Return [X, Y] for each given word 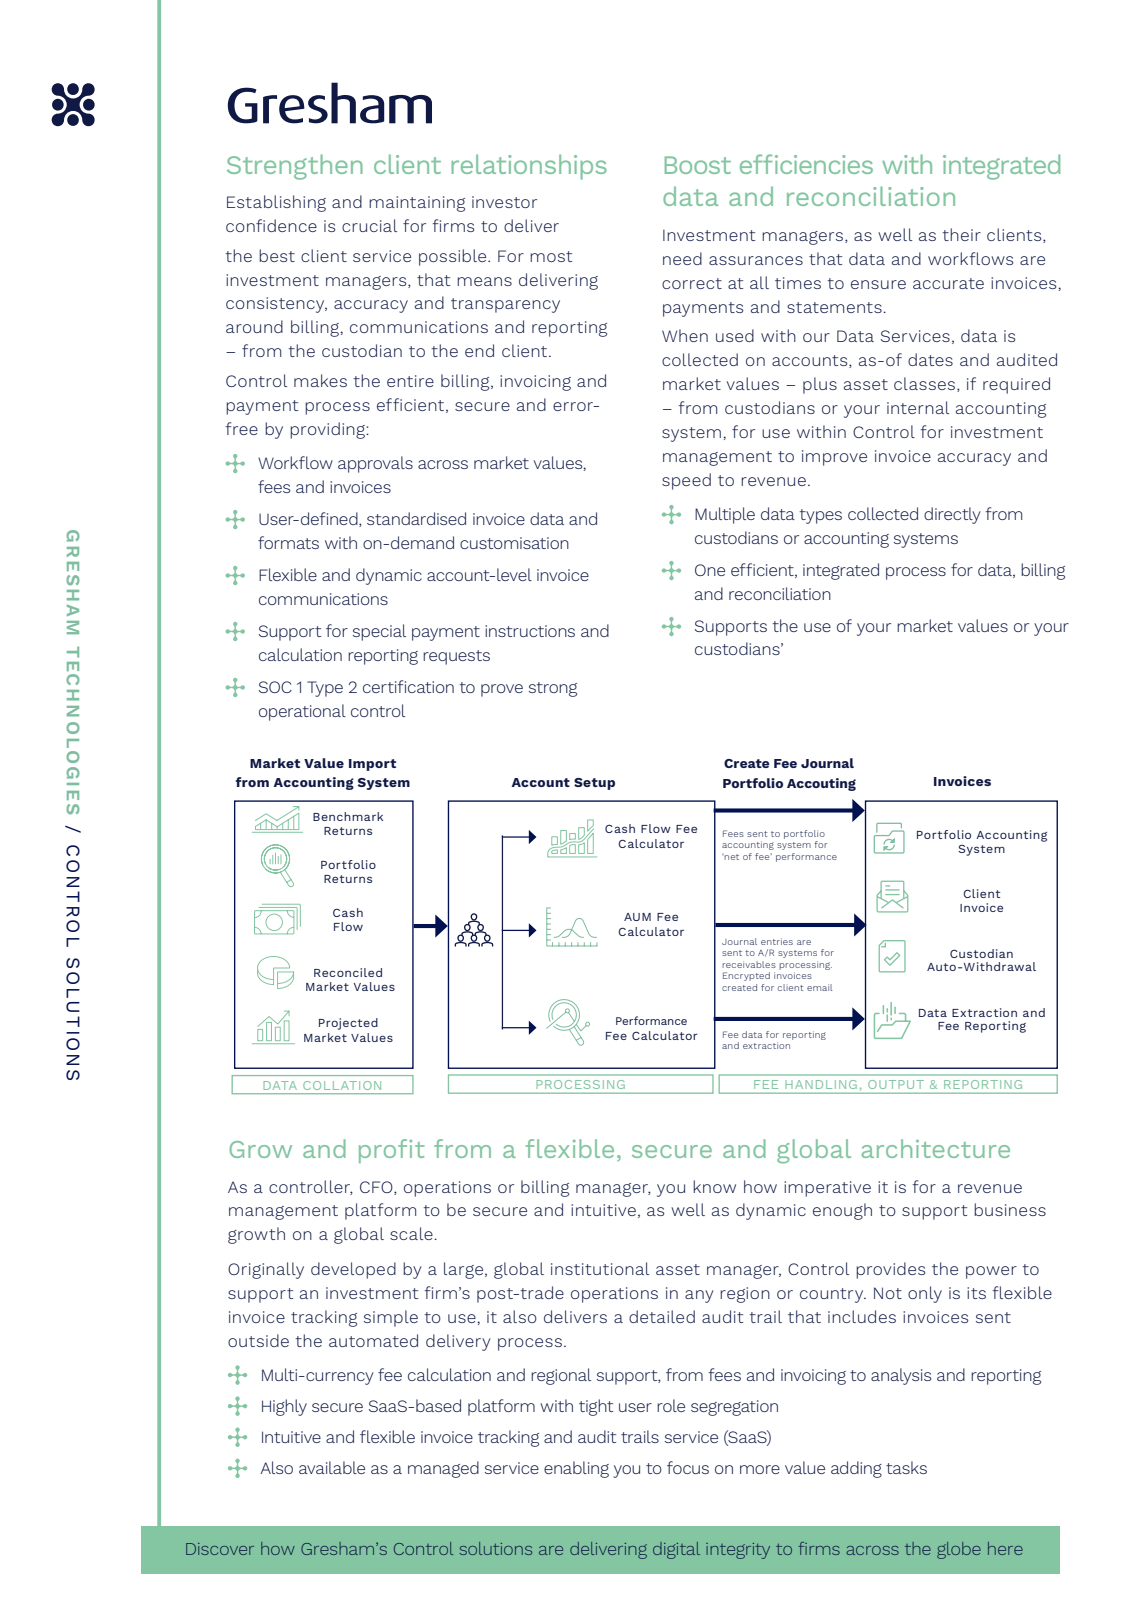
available [332, 1467]
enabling [576, 1469]
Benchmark [348, 816]
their [961, 234]
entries [777, 941]
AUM [637, 917]
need [682, 258]
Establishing [276, 203]
